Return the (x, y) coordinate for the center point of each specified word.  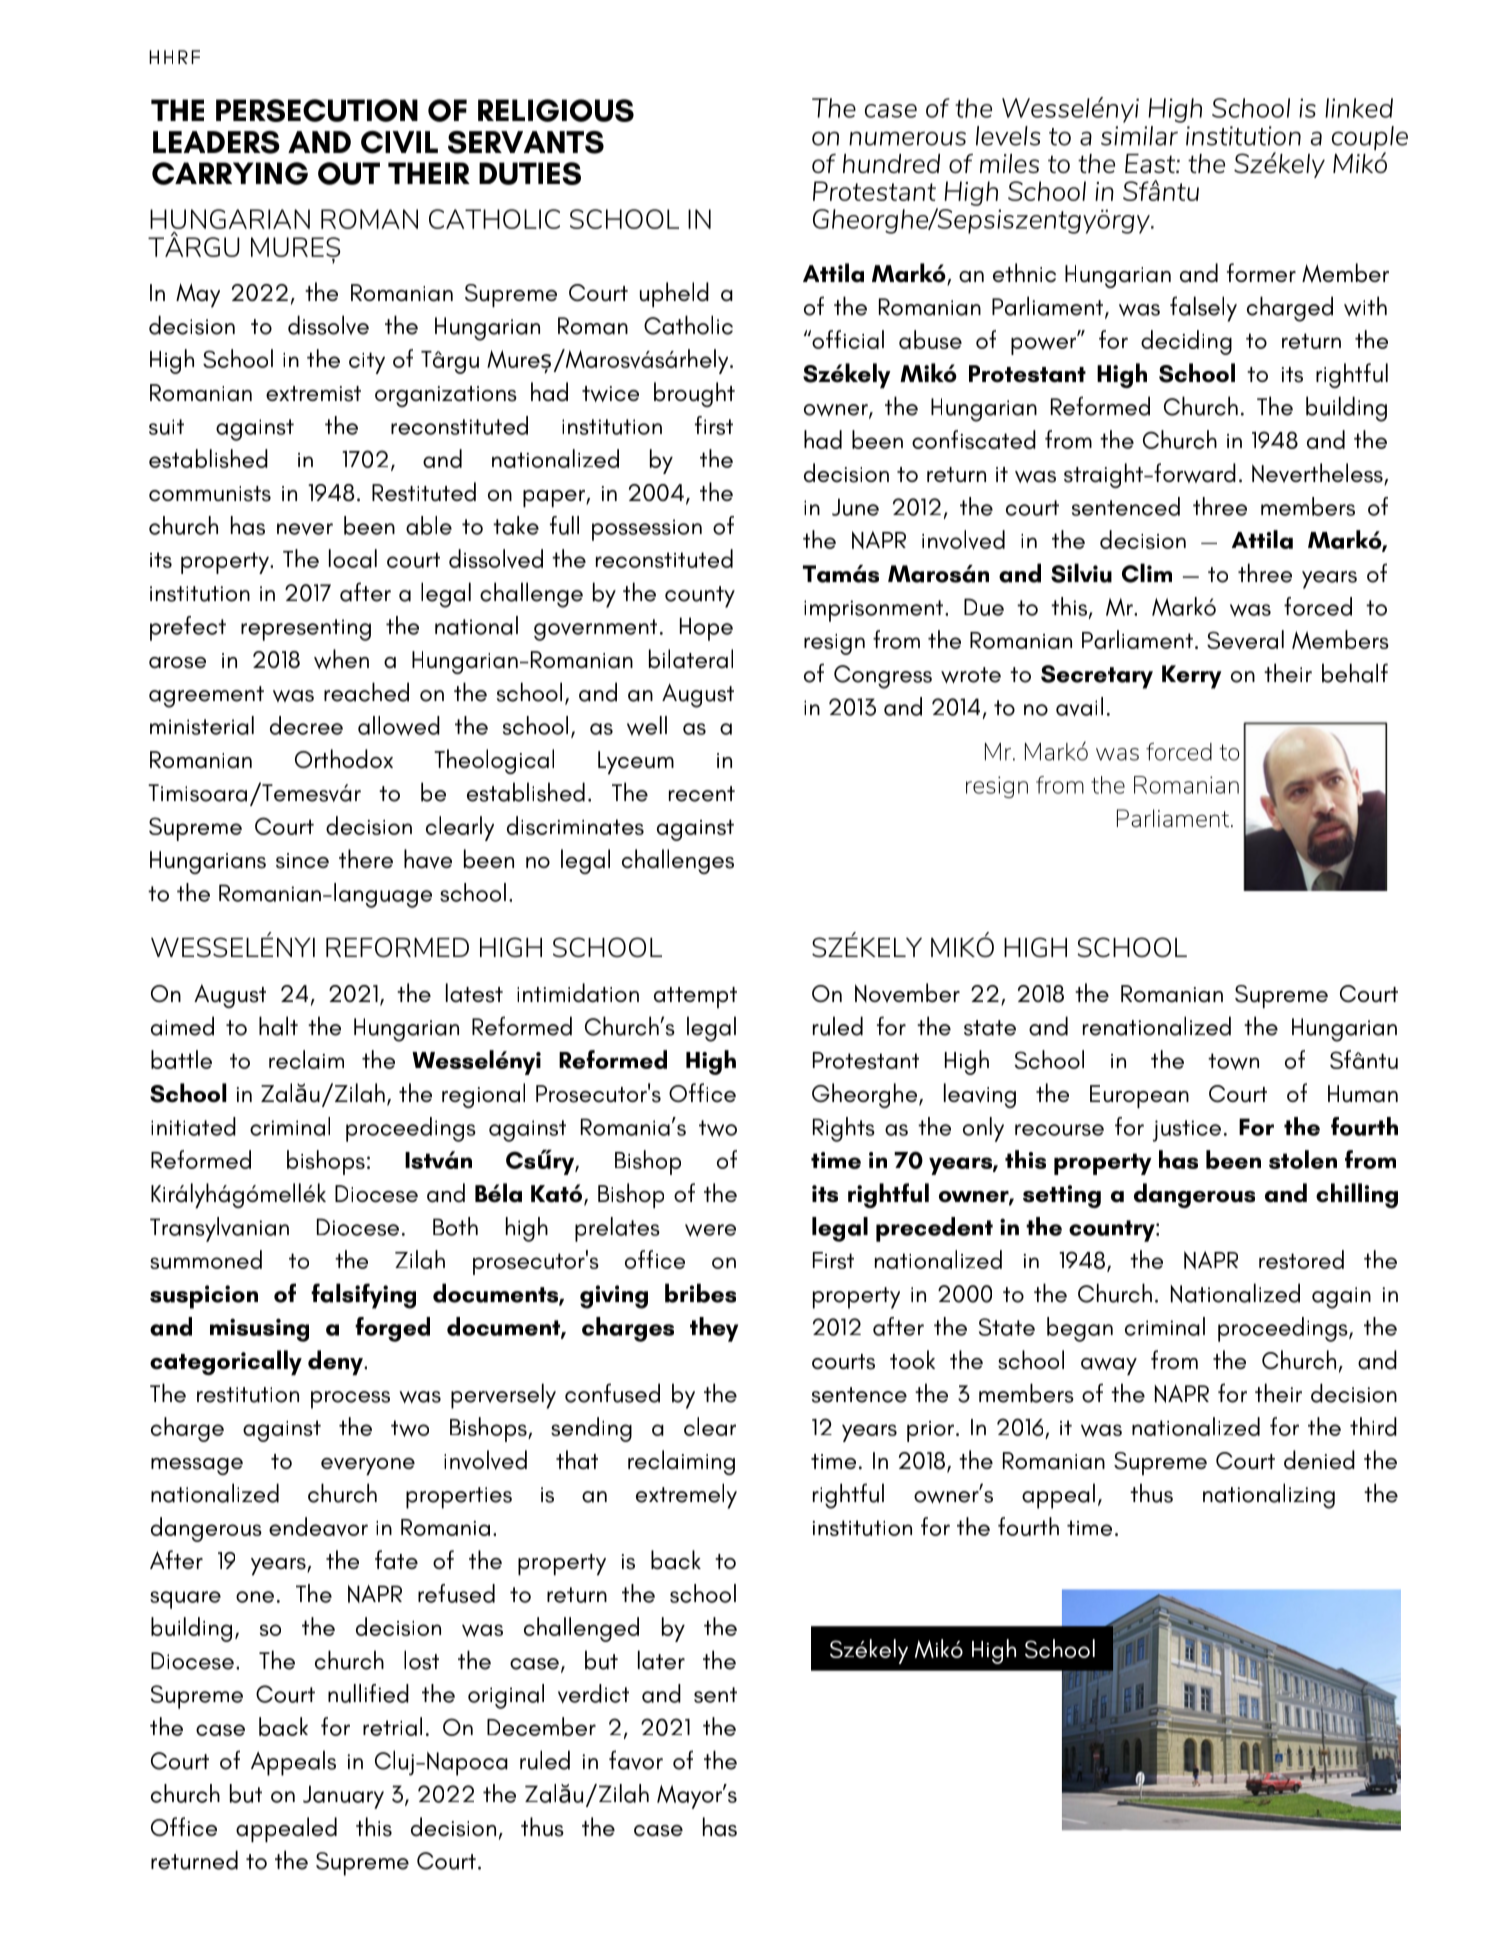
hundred (891, 163)
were (710, 1230)
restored (1301, 1259)
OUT (349, 173)
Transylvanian (219, 1229)
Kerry (1192, 677)
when (341, 659)
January (343, 1797)
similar (1139, 136)
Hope (706, 629)
